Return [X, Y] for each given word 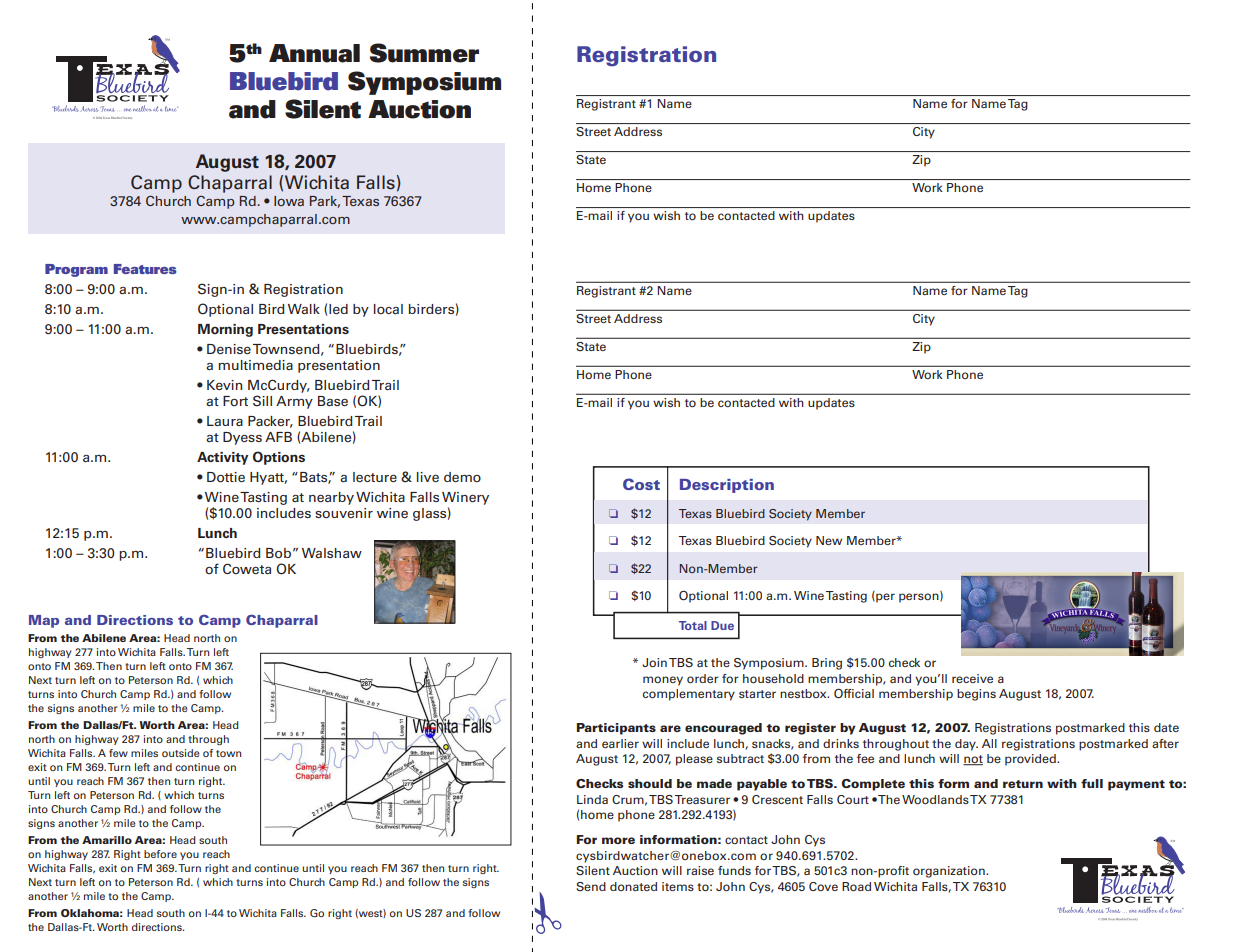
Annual [314, 53]
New [829, 540]
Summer [424, 53]
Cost [641, 484]
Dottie [226, 477]
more [618, 840]
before [160, 854]
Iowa [289, 201]
